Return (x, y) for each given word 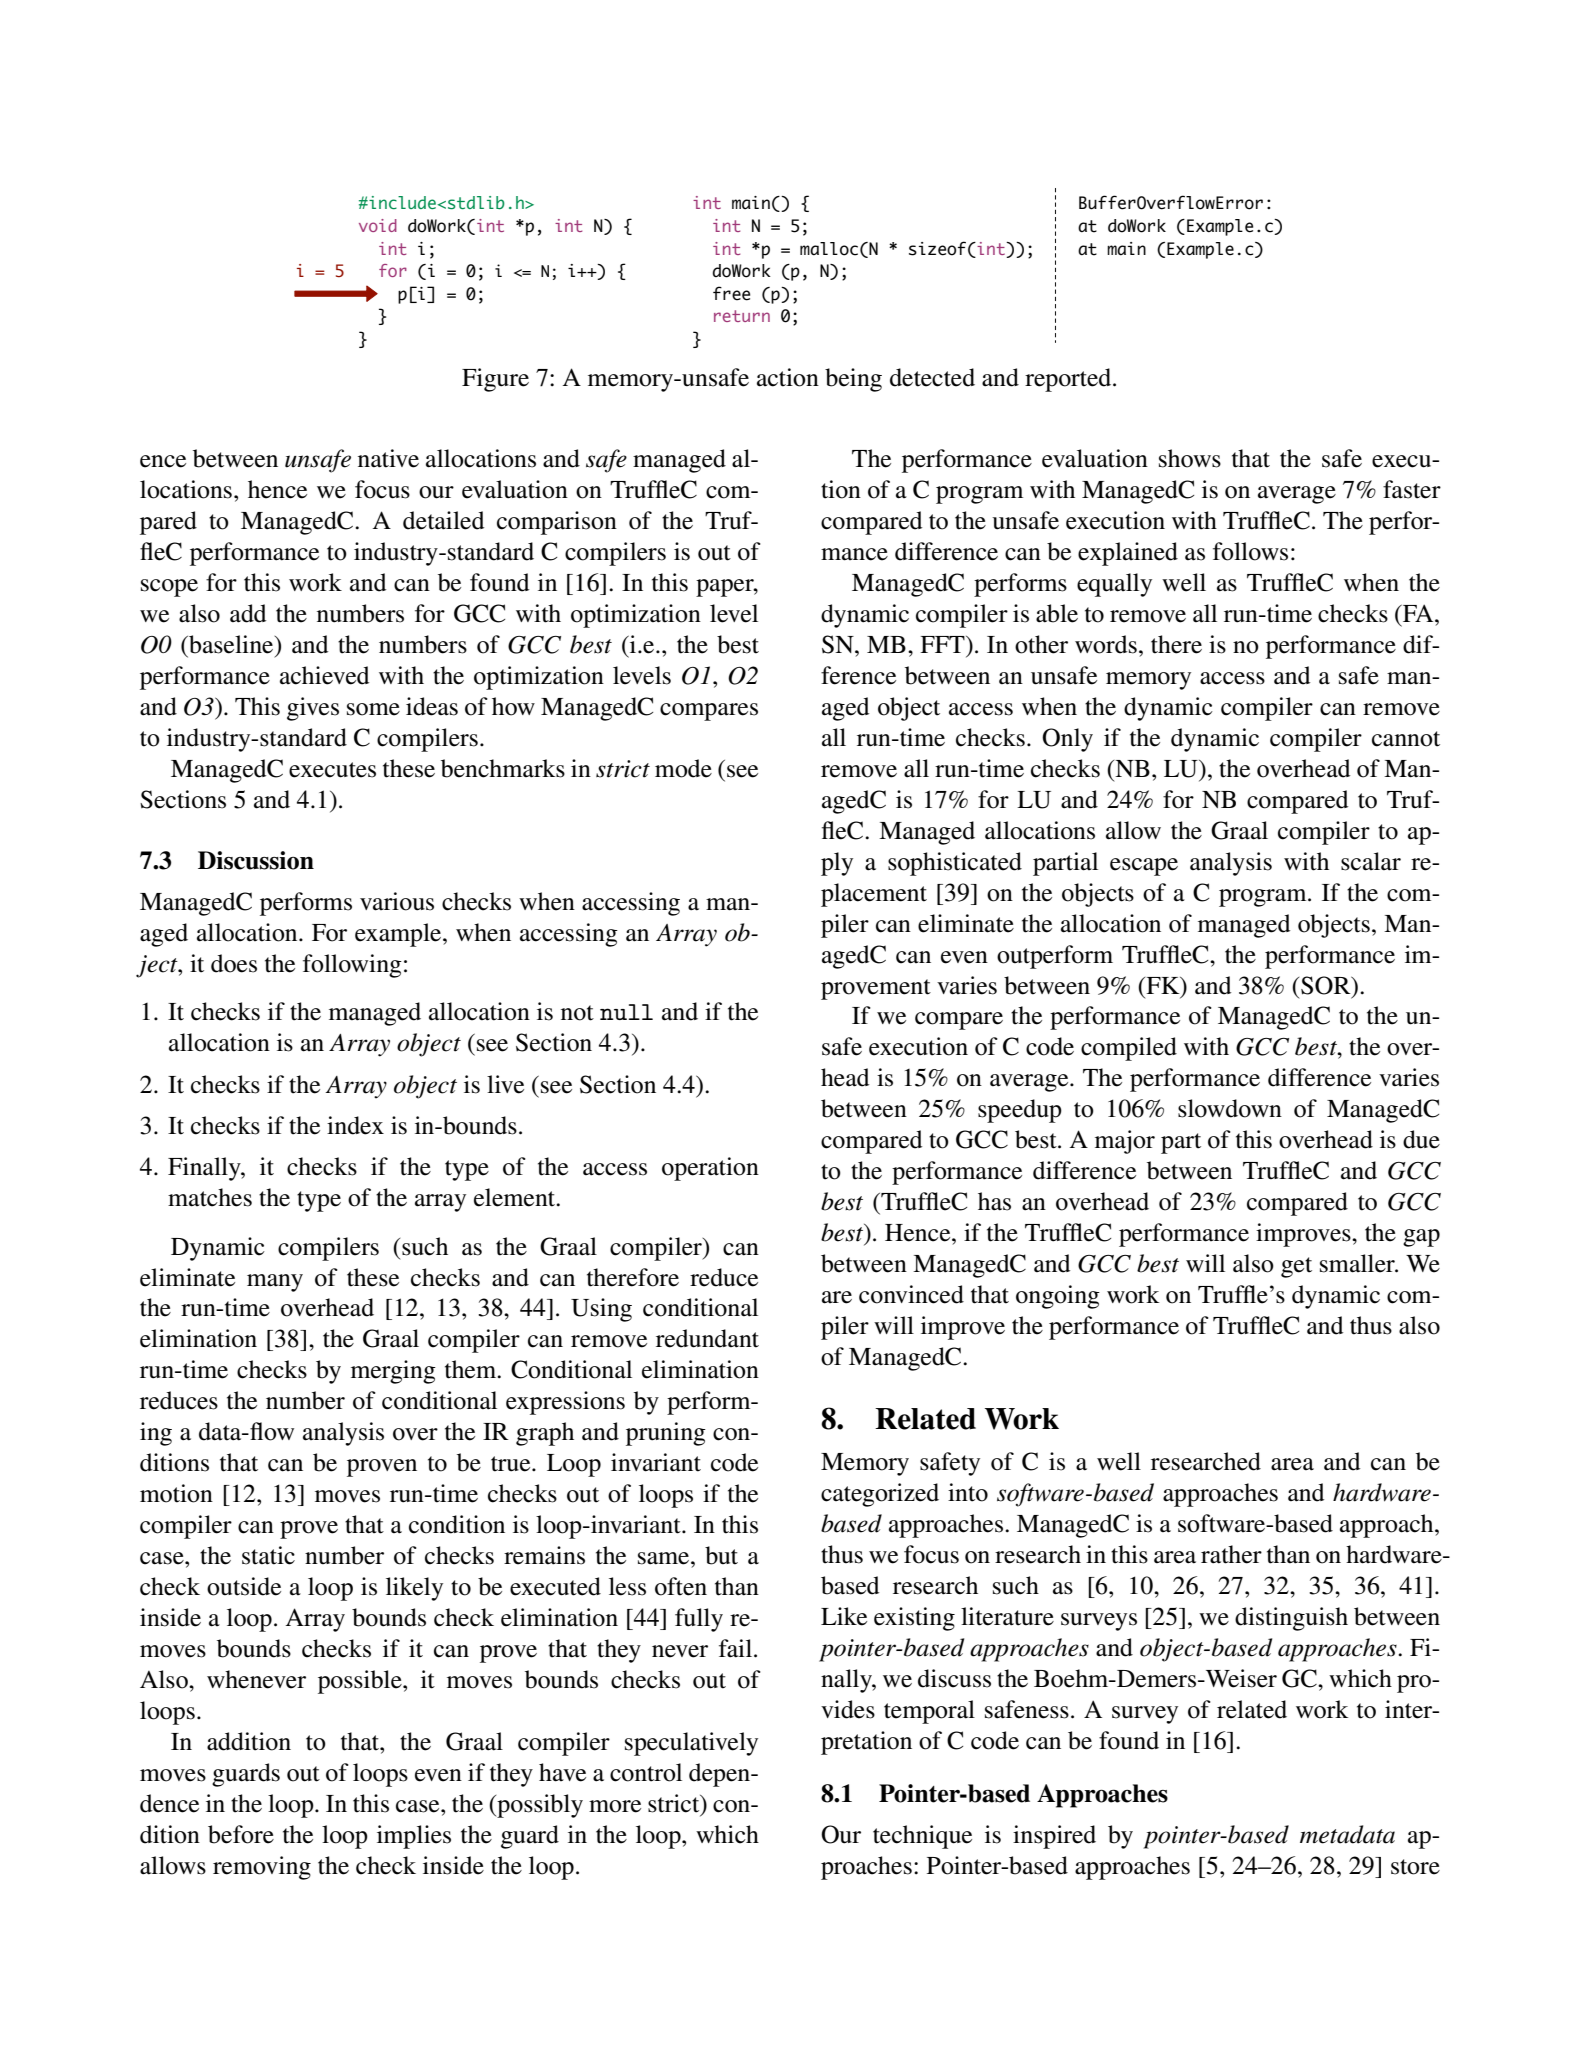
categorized (880, 1495)
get (1296, 1267)
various (397, 901)
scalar (1371, 861)
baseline (231, 644)
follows (1250, 551)
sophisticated (955, 864)
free (731, 293)
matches (210, 1197)
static (268, 1555)
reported (1069, 380)
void (378, 225)
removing (262, 1868)
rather (1231, 1554)
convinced (911, 1294)
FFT (943, 644)
